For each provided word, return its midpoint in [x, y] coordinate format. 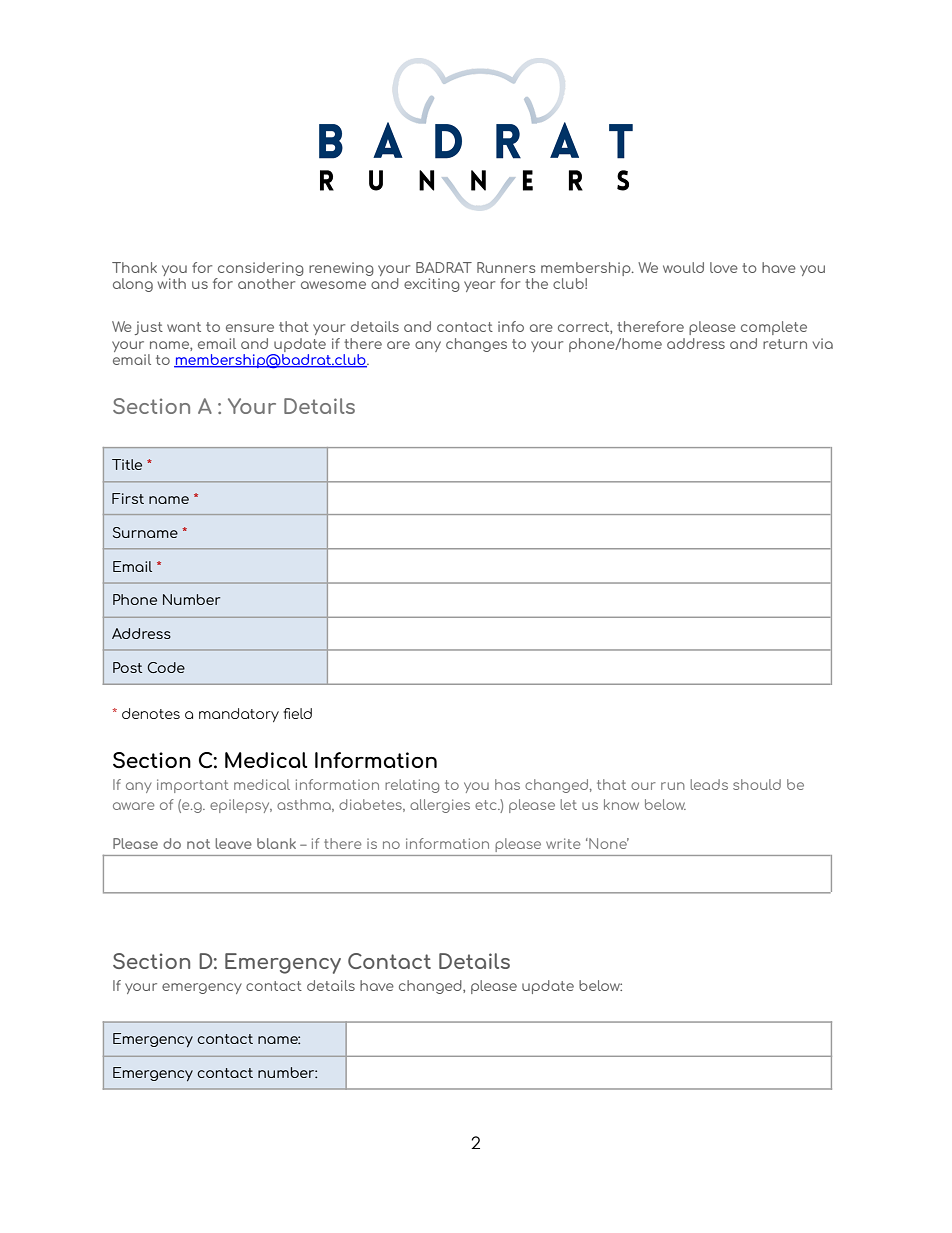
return [785, 344]
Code [166, 667]
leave [233, 843]
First [128, 498]
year [479, 286]
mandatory [239, 715]
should [757, 784]
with [172, 282]
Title [127, 464]
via [823, 343]
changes [476, 345]
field [297, 713]
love [724, 267]
